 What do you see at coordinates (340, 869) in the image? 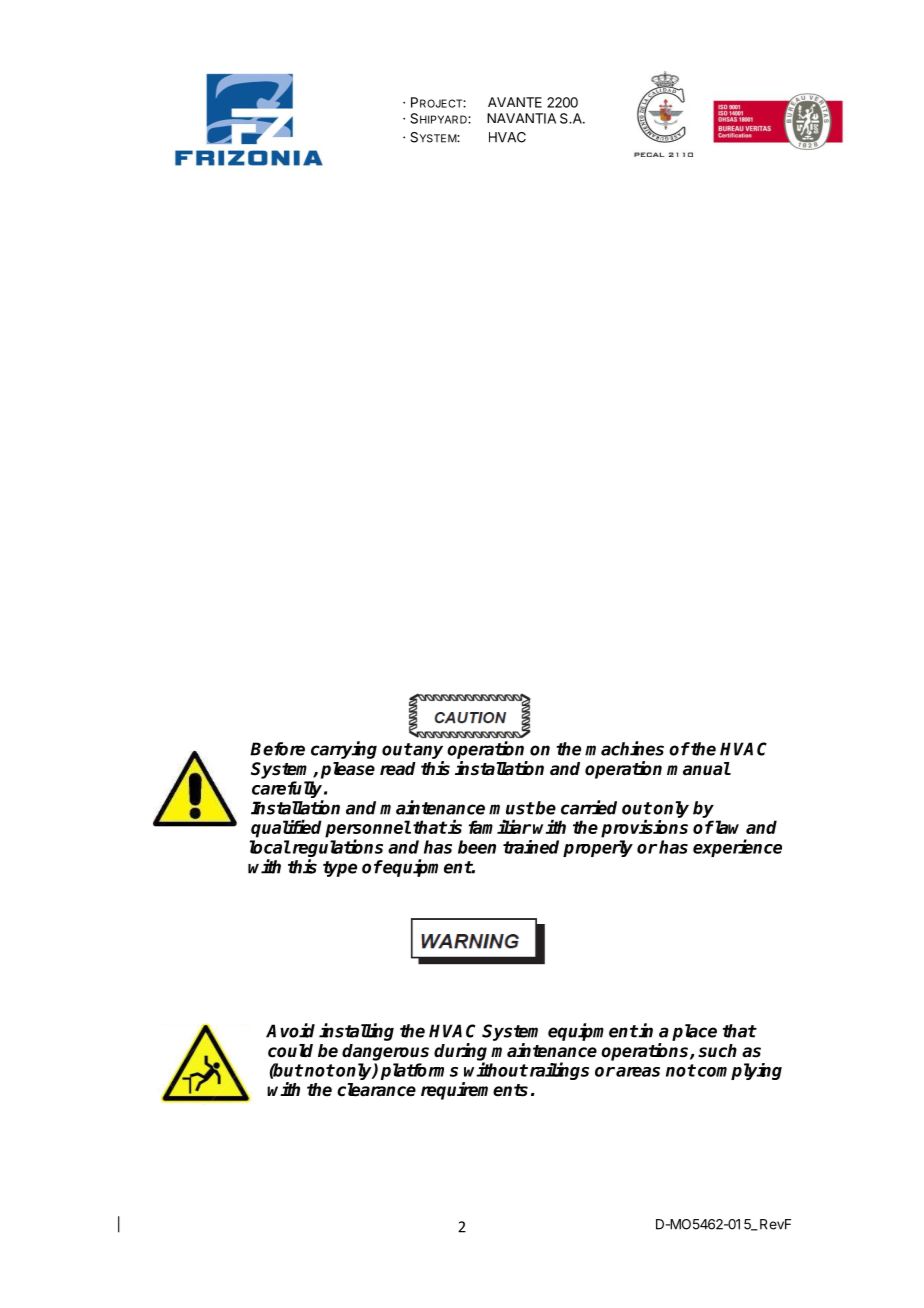
I see `type` at bounding box center [340, 869].
